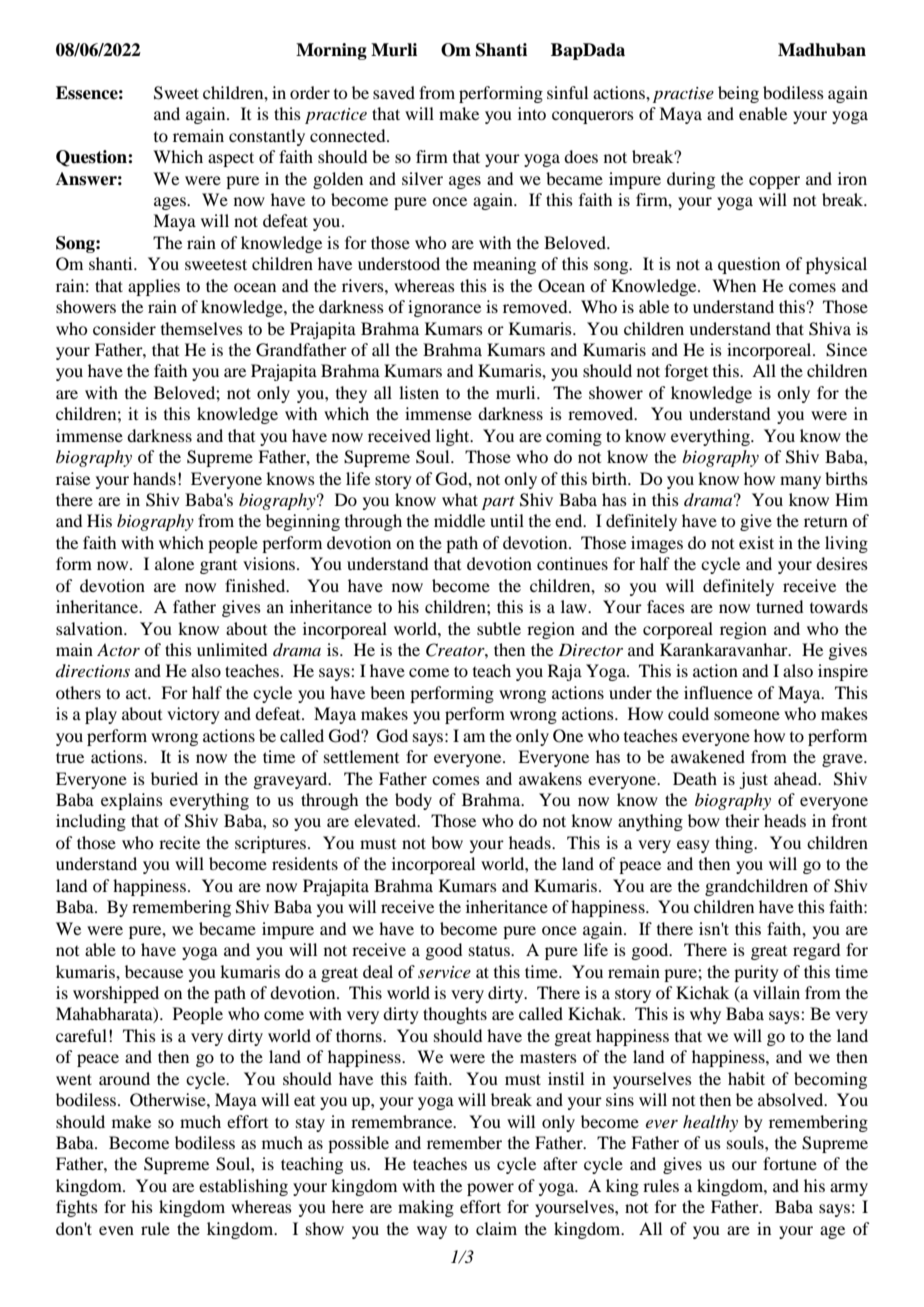 This screenshot has height=1307, width=924. What do you see at coordinates (790, 1163) in the screenshot?
I see `fortune` at bounding box center [790, 1163].
